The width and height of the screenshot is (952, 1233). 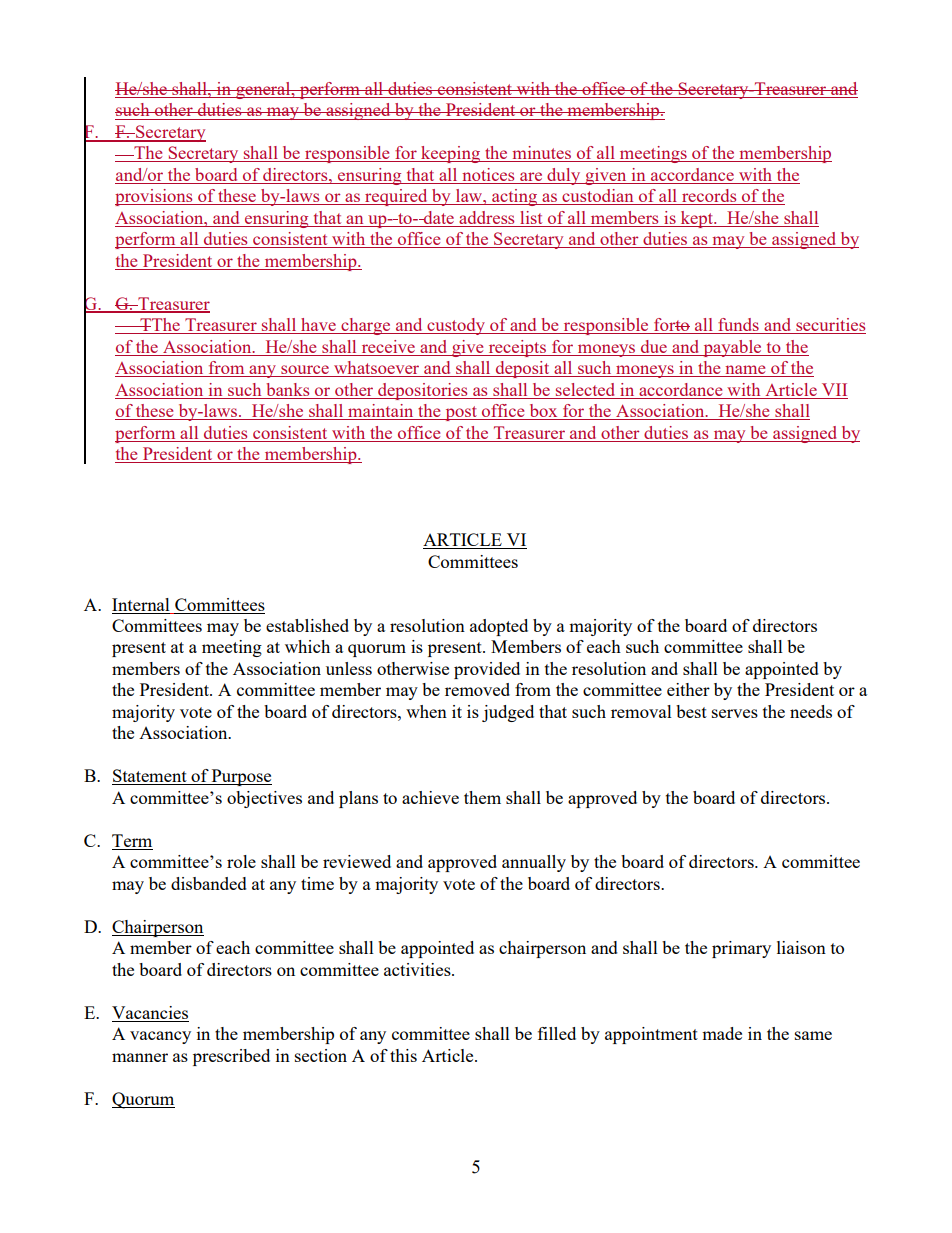 What do you see at coordinates (155, 197) in the screenshot?
I see `provisions` at bounding box center [155, 197].
